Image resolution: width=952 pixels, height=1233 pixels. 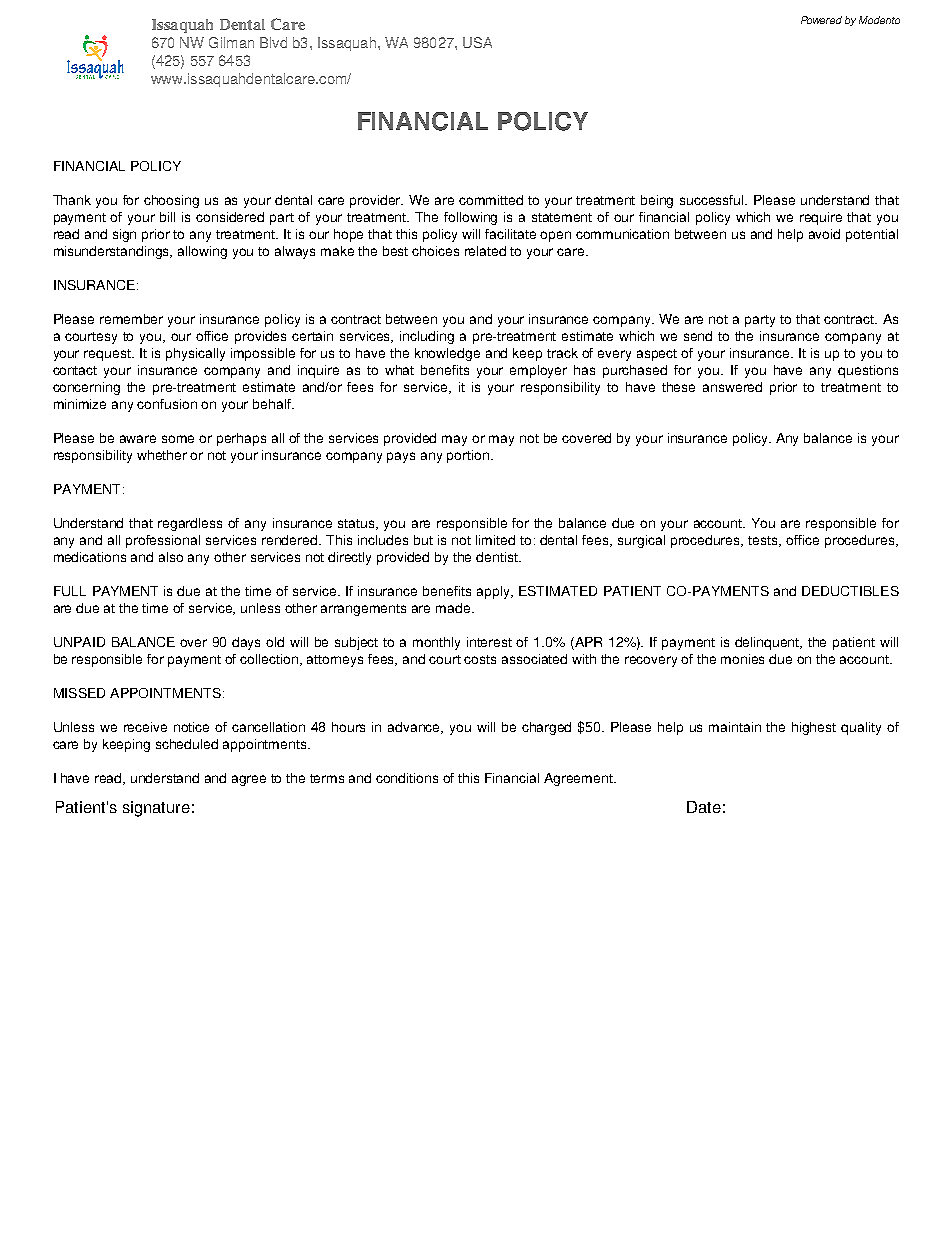 What do you see at coordinates (454, 608) in the screenshot?
I see `made` at bounding box center [454, 608].
